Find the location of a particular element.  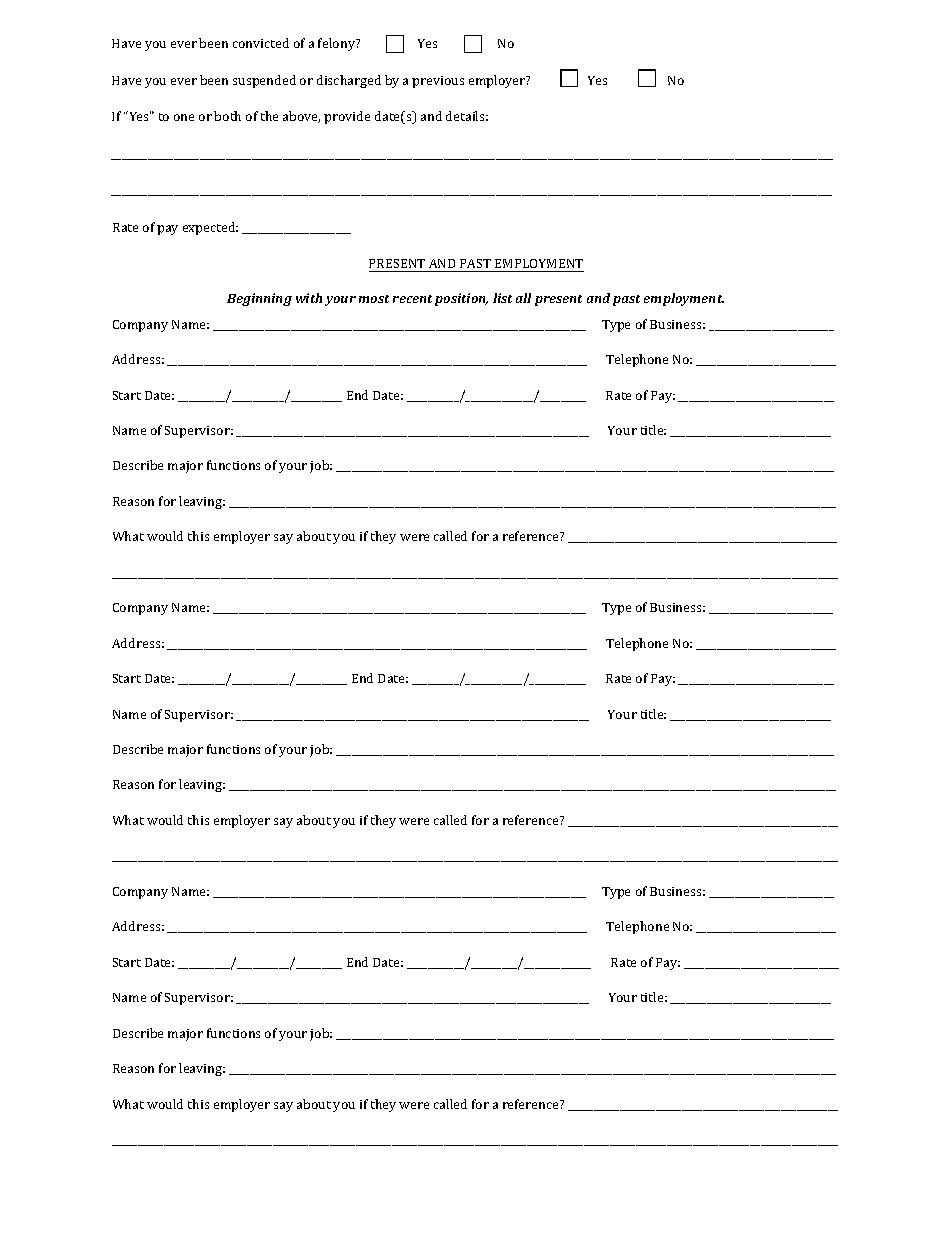

with is located at coordinates (309, 298).
